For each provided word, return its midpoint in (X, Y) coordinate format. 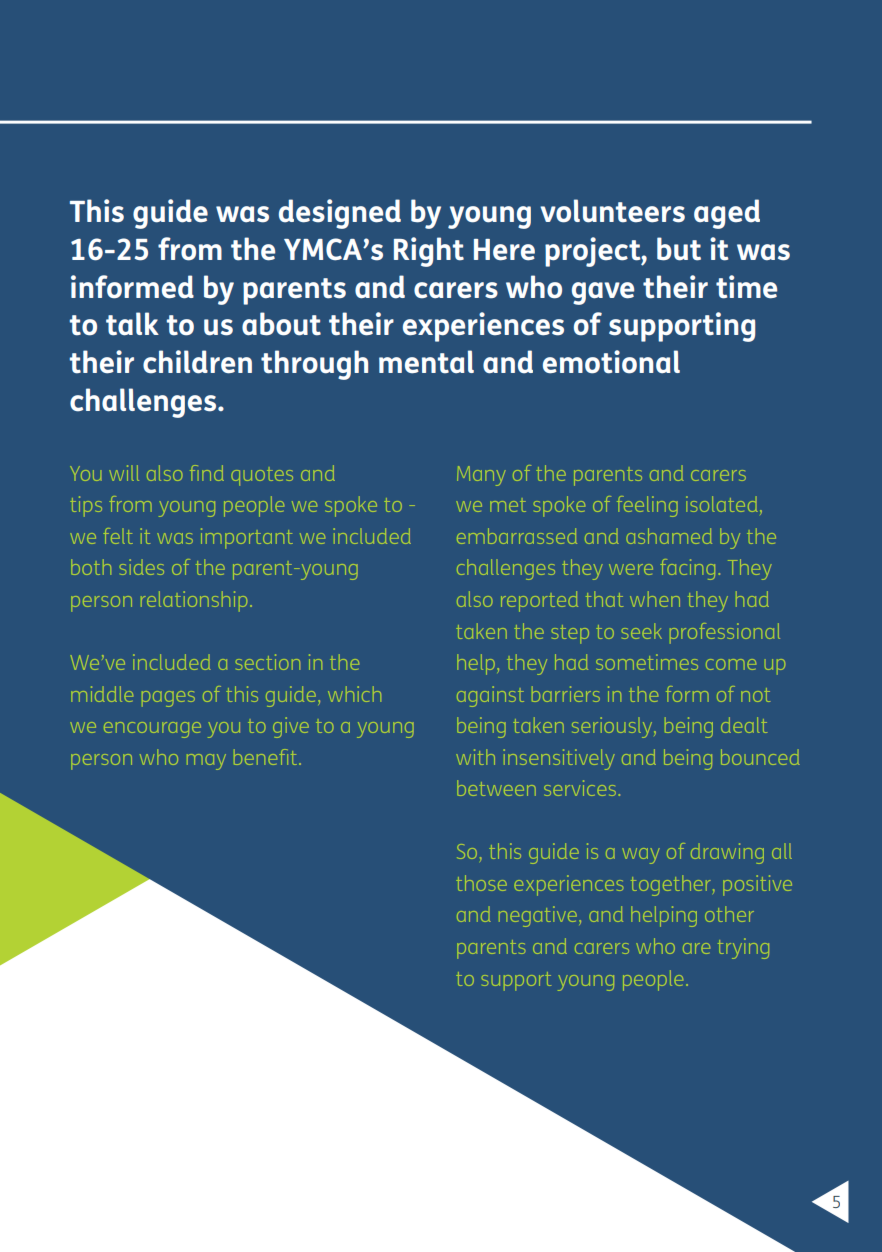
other (729, 914)
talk (132, 324)
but (679, 249)
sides (142, 567)
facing (687, 569)
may (206, 762)
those (481, 883)
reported (539, 601)
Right (429, 252)
